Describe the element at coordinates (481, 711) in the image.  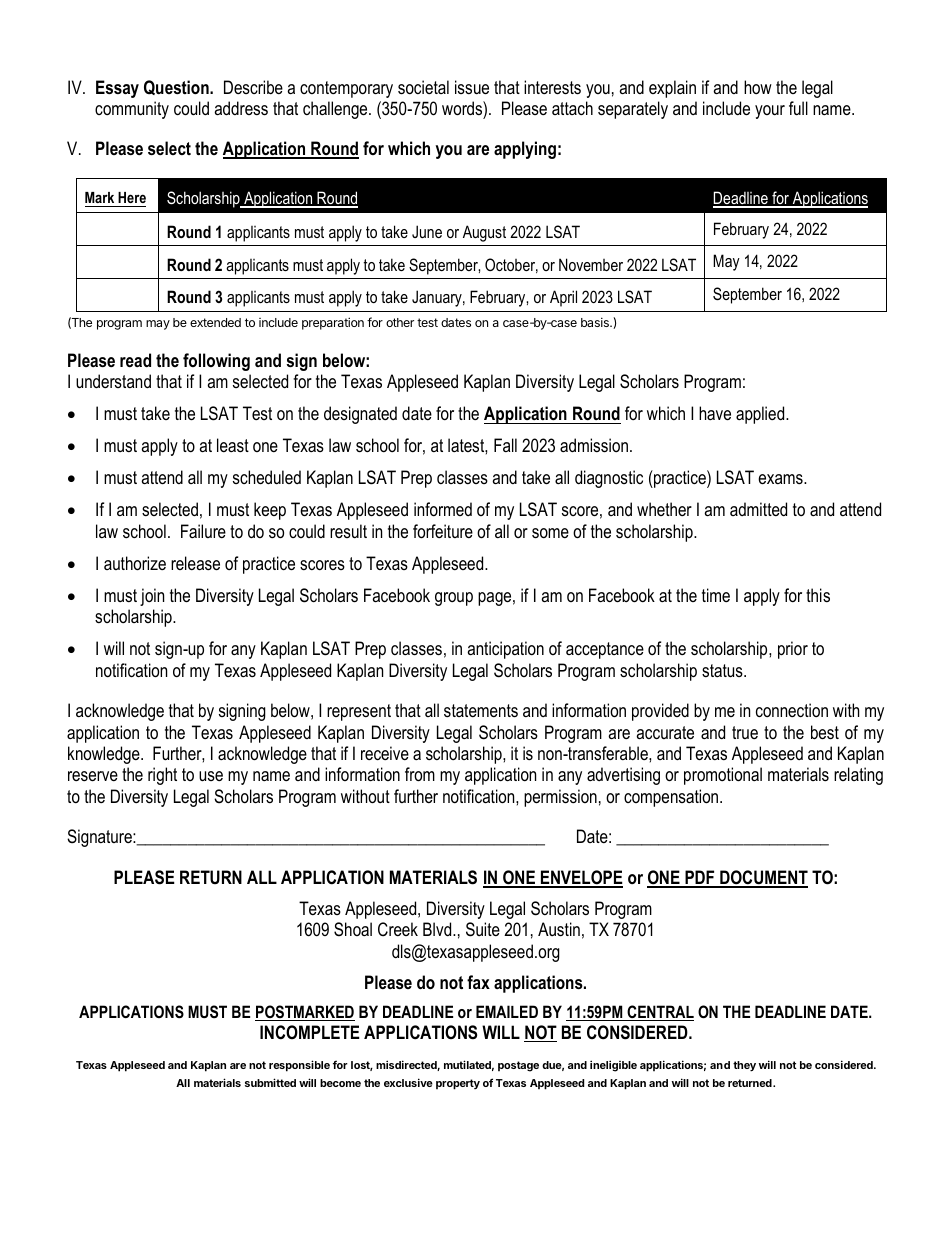
I see `statements` at that location.
